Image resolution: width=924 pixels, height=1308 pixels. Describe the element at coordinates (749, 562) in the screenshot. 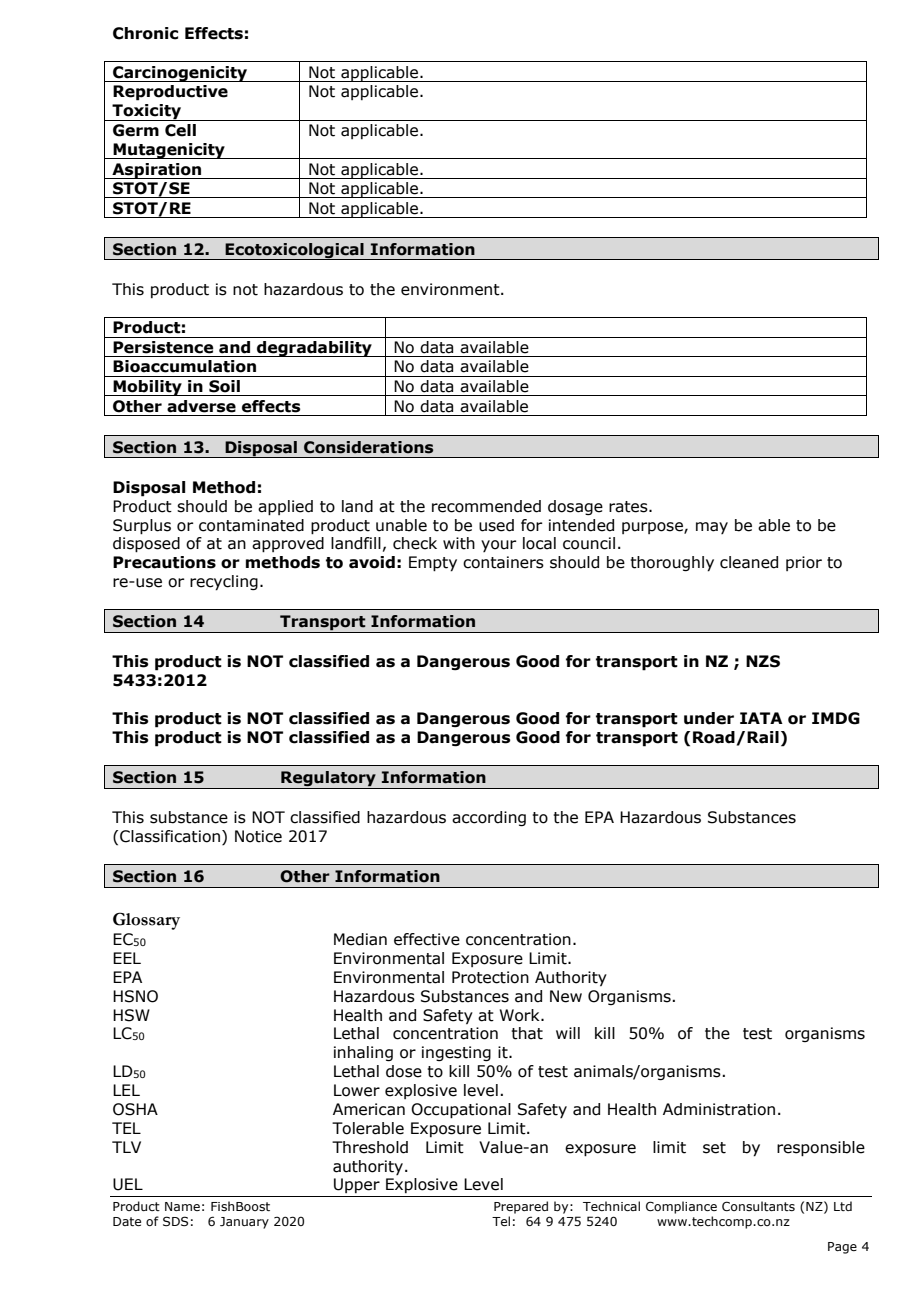

I see `cleaned` at that location.
